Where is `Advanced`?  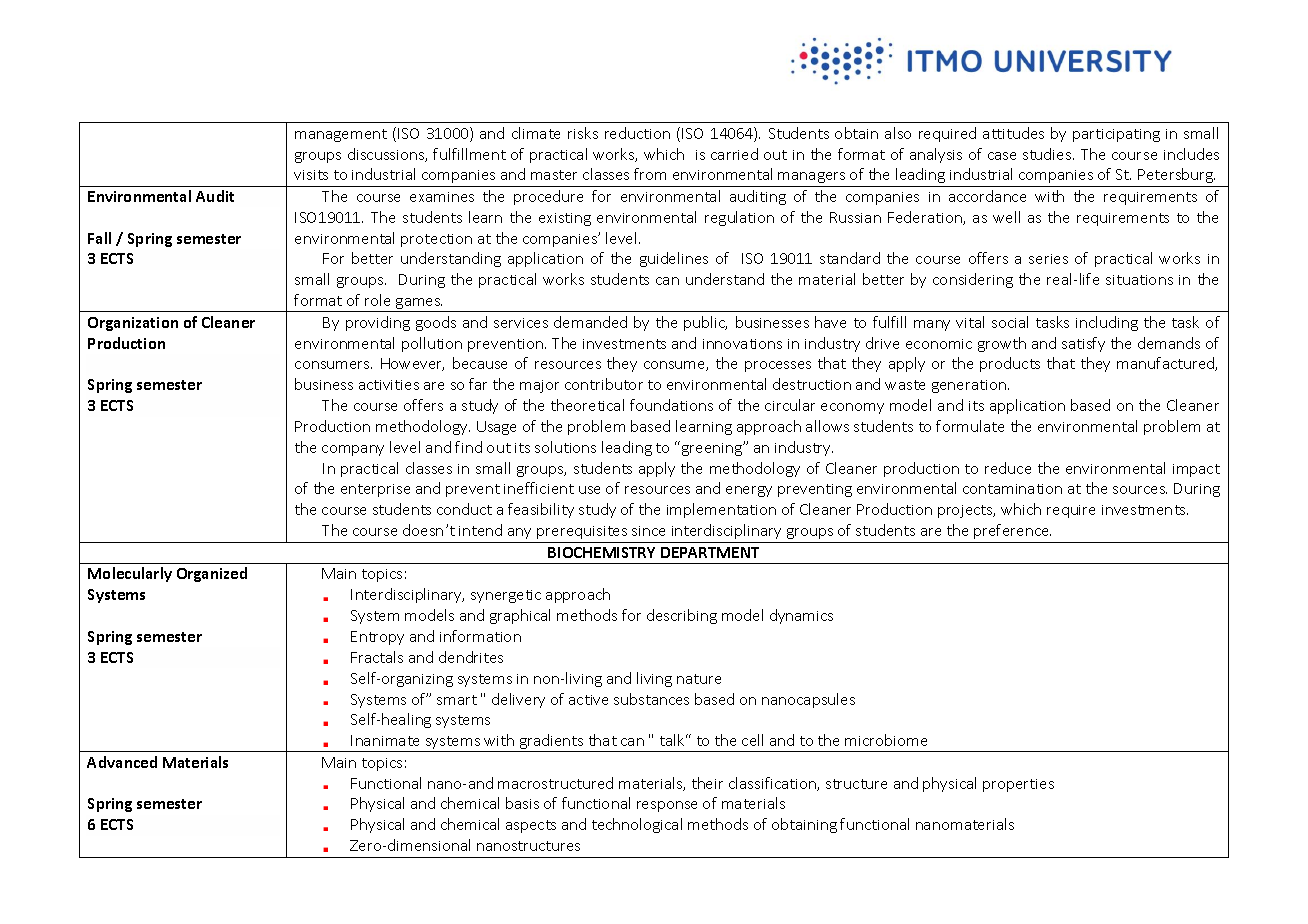 Advanced is located at coordinates (122, 762).
